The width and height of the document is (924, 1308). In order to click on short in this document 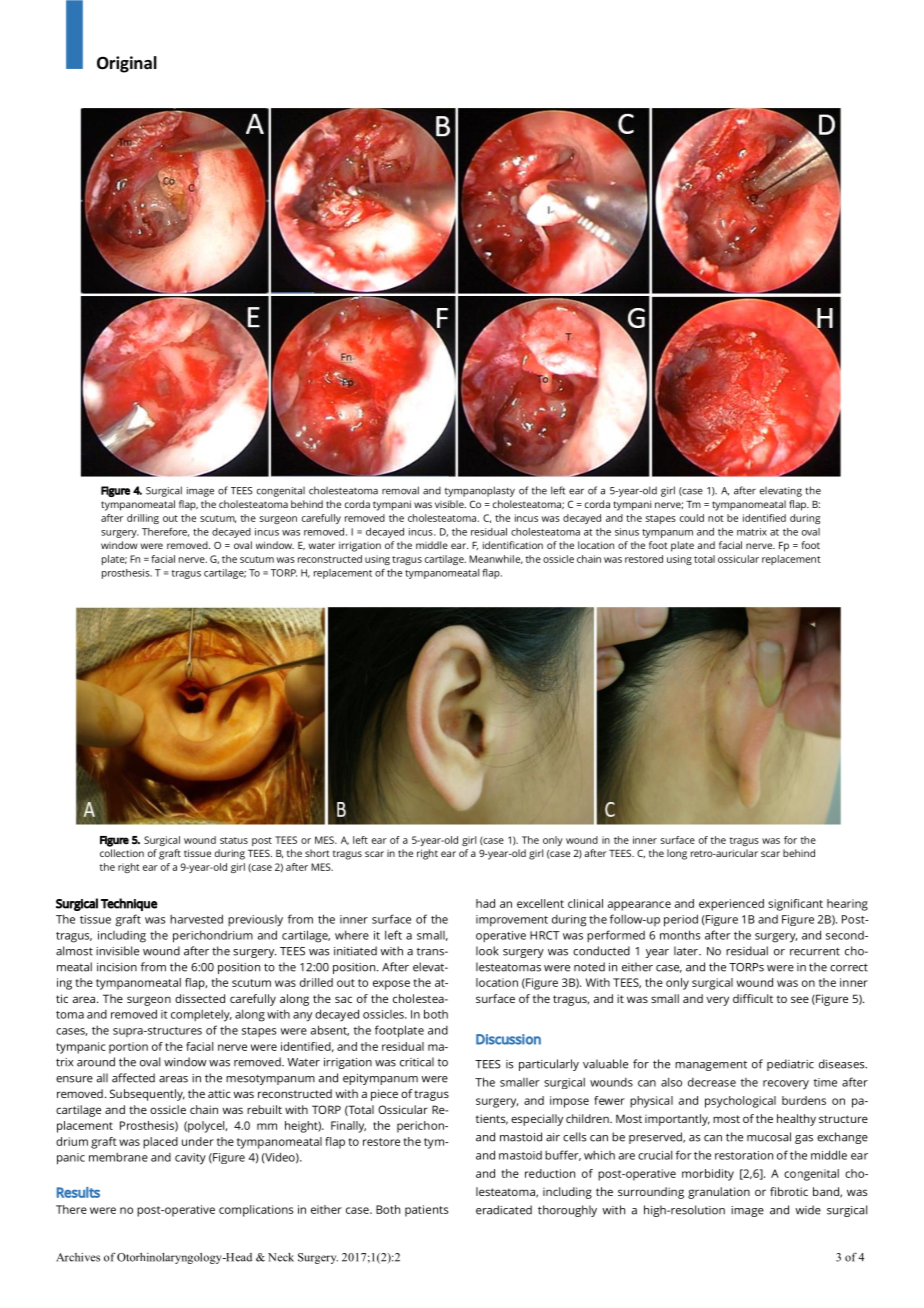, I will do `click(317, 853)`.
